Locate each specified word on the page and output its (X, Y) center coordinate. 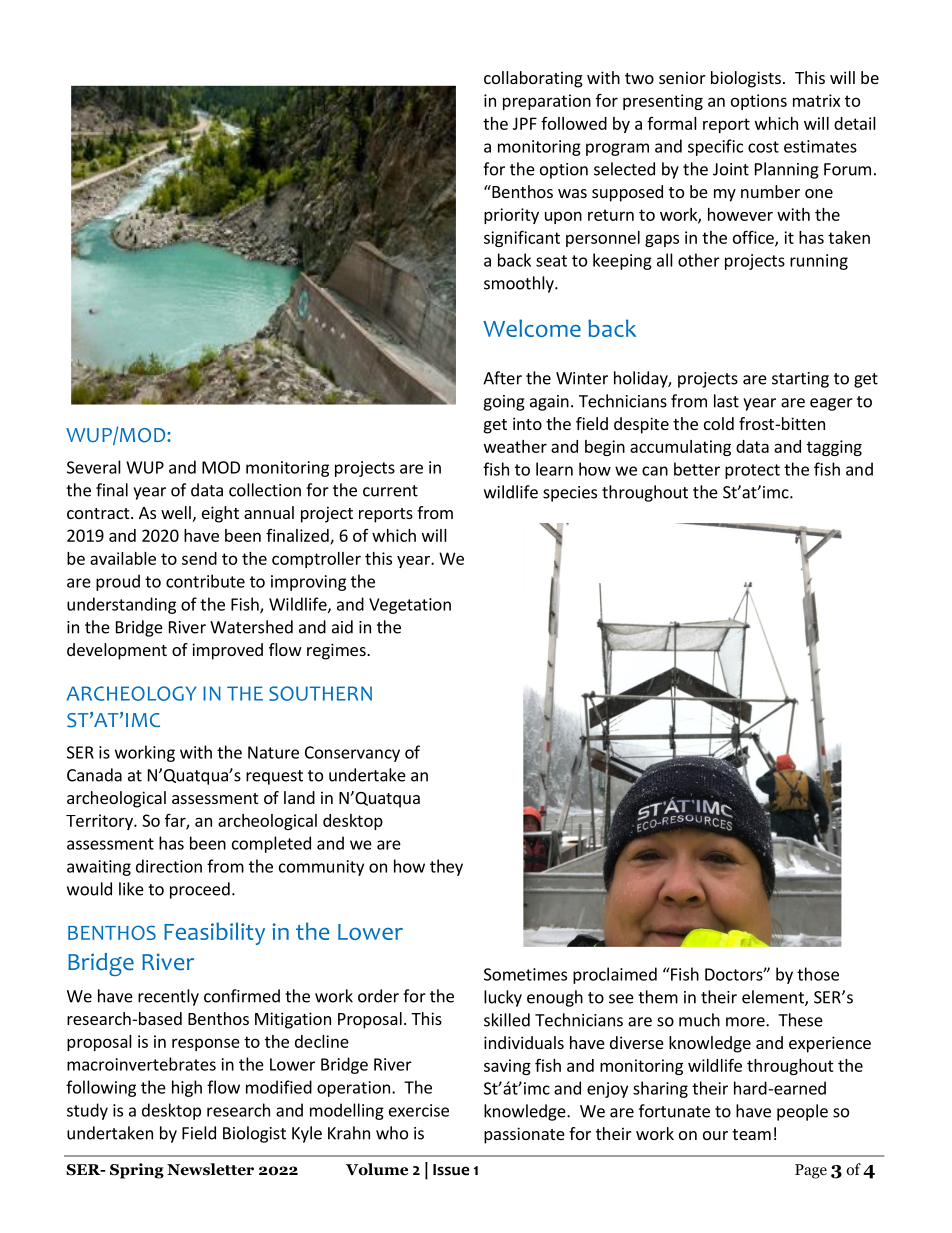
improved (227, 651)
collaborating (533, 79)
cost (763, 147)
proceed (200, 890)
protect (752, 471)
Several (94, 467)
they (446, 867)
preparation (547, 102)
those (818, 974)
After (502, 378)
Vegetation (410, 606)
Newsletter (210, 1169)
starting (800, 380)
